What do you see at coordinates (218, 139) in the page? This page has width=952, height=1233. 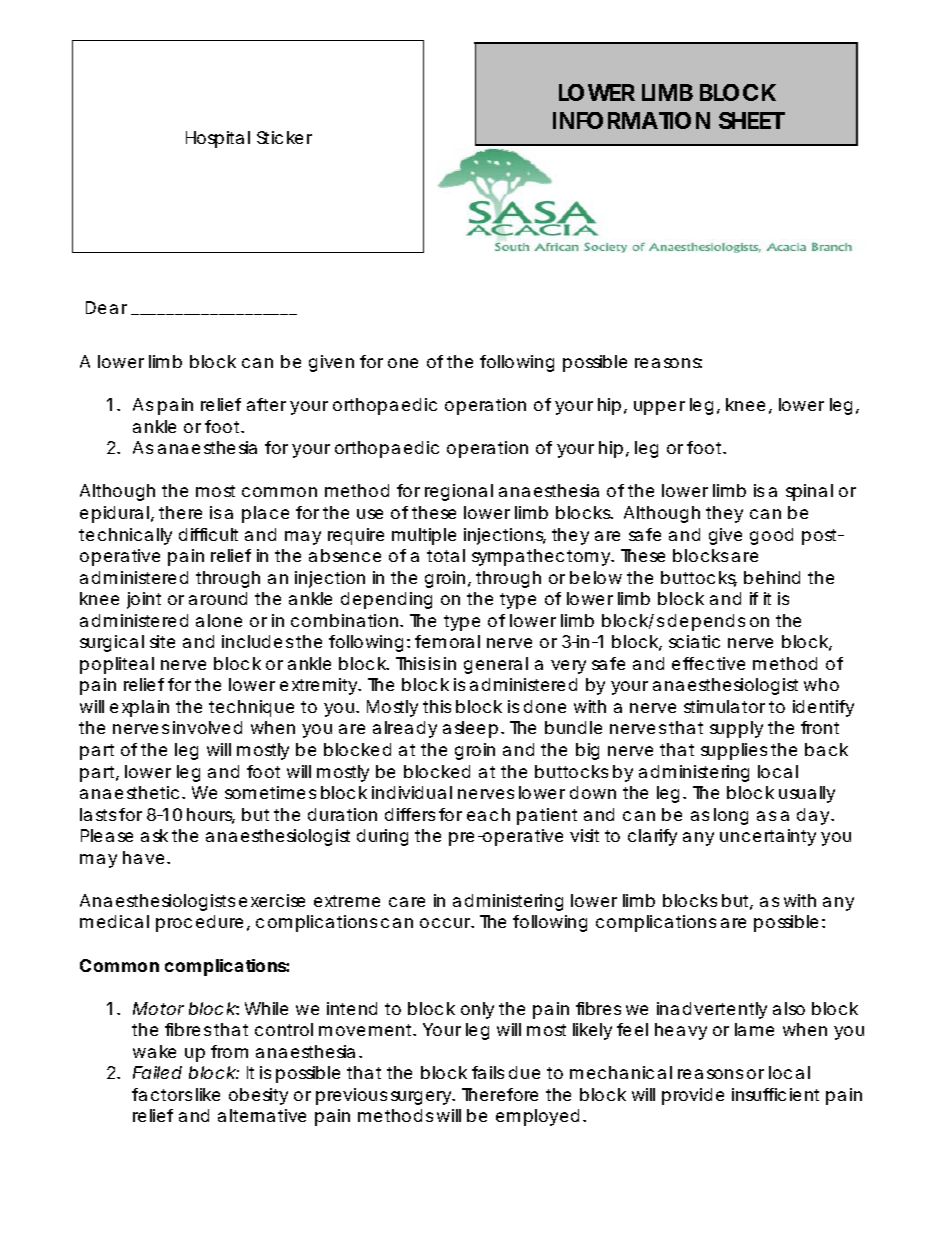 I see `Hospital` at bounding box center [218, 139].
